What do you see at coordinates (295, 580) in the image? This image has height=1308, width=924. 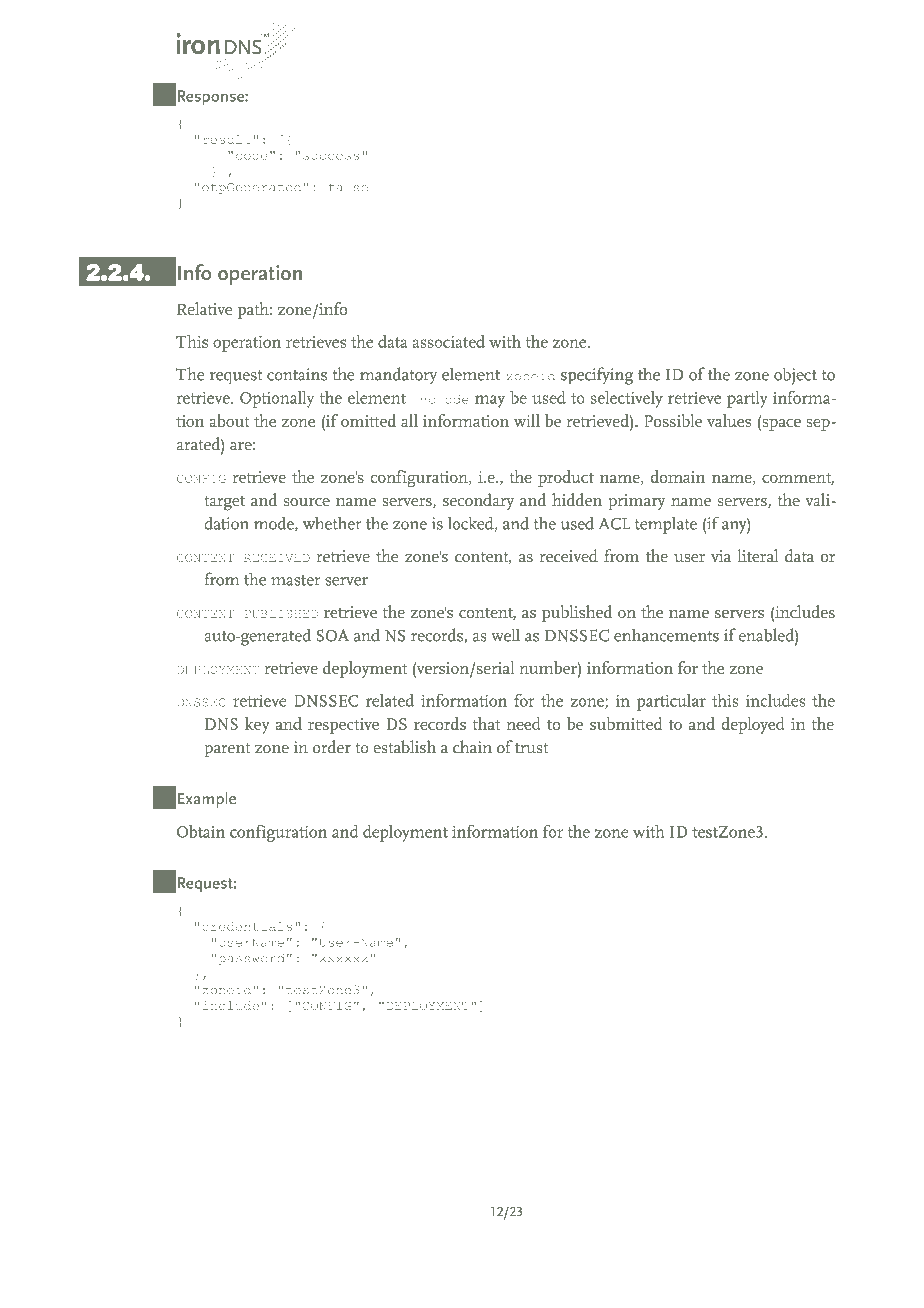 I see `master` at bounding box center [295, 580].
